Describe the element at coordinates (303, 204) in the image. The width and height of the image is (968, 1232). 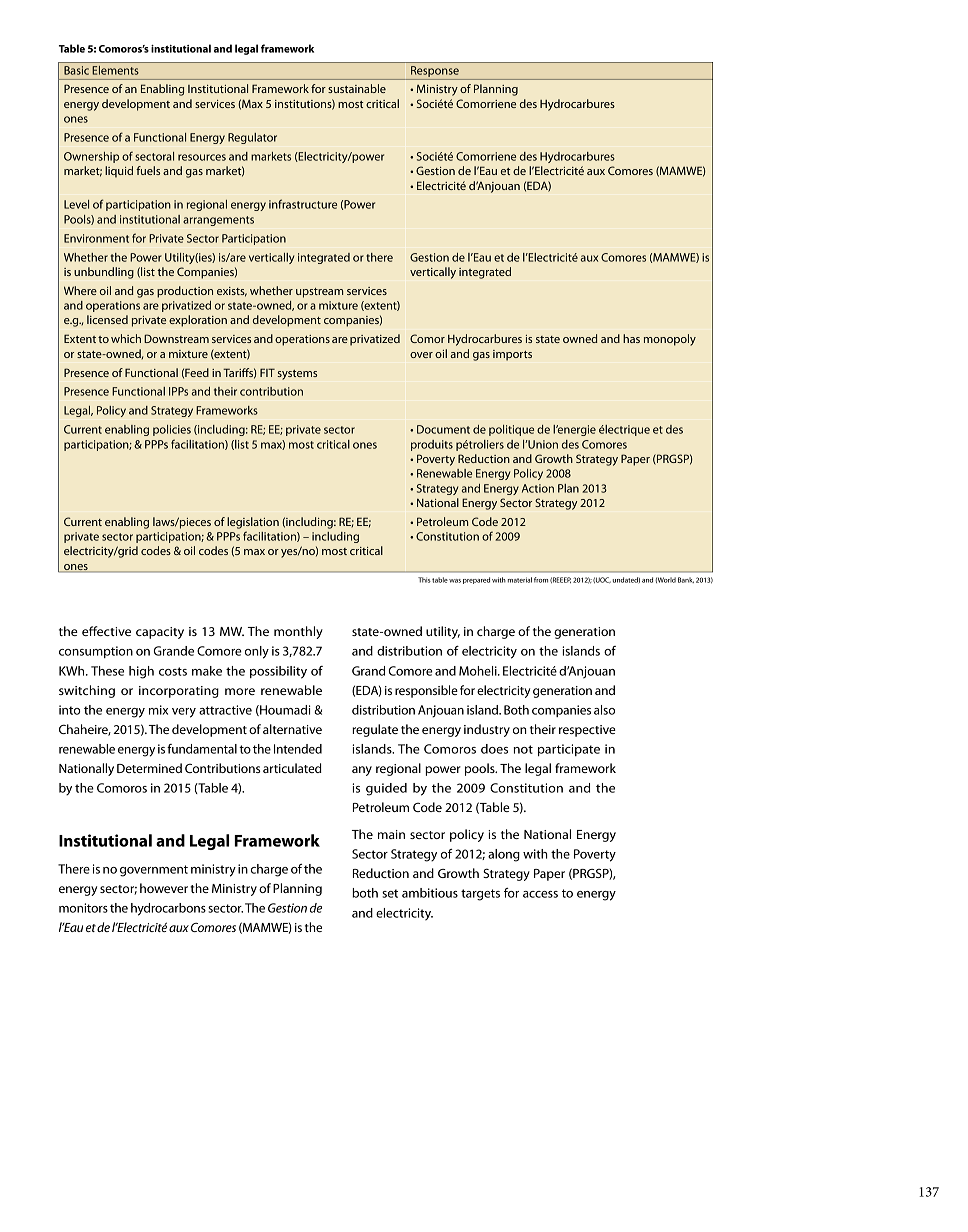
I see `infrastructure` at that location.
